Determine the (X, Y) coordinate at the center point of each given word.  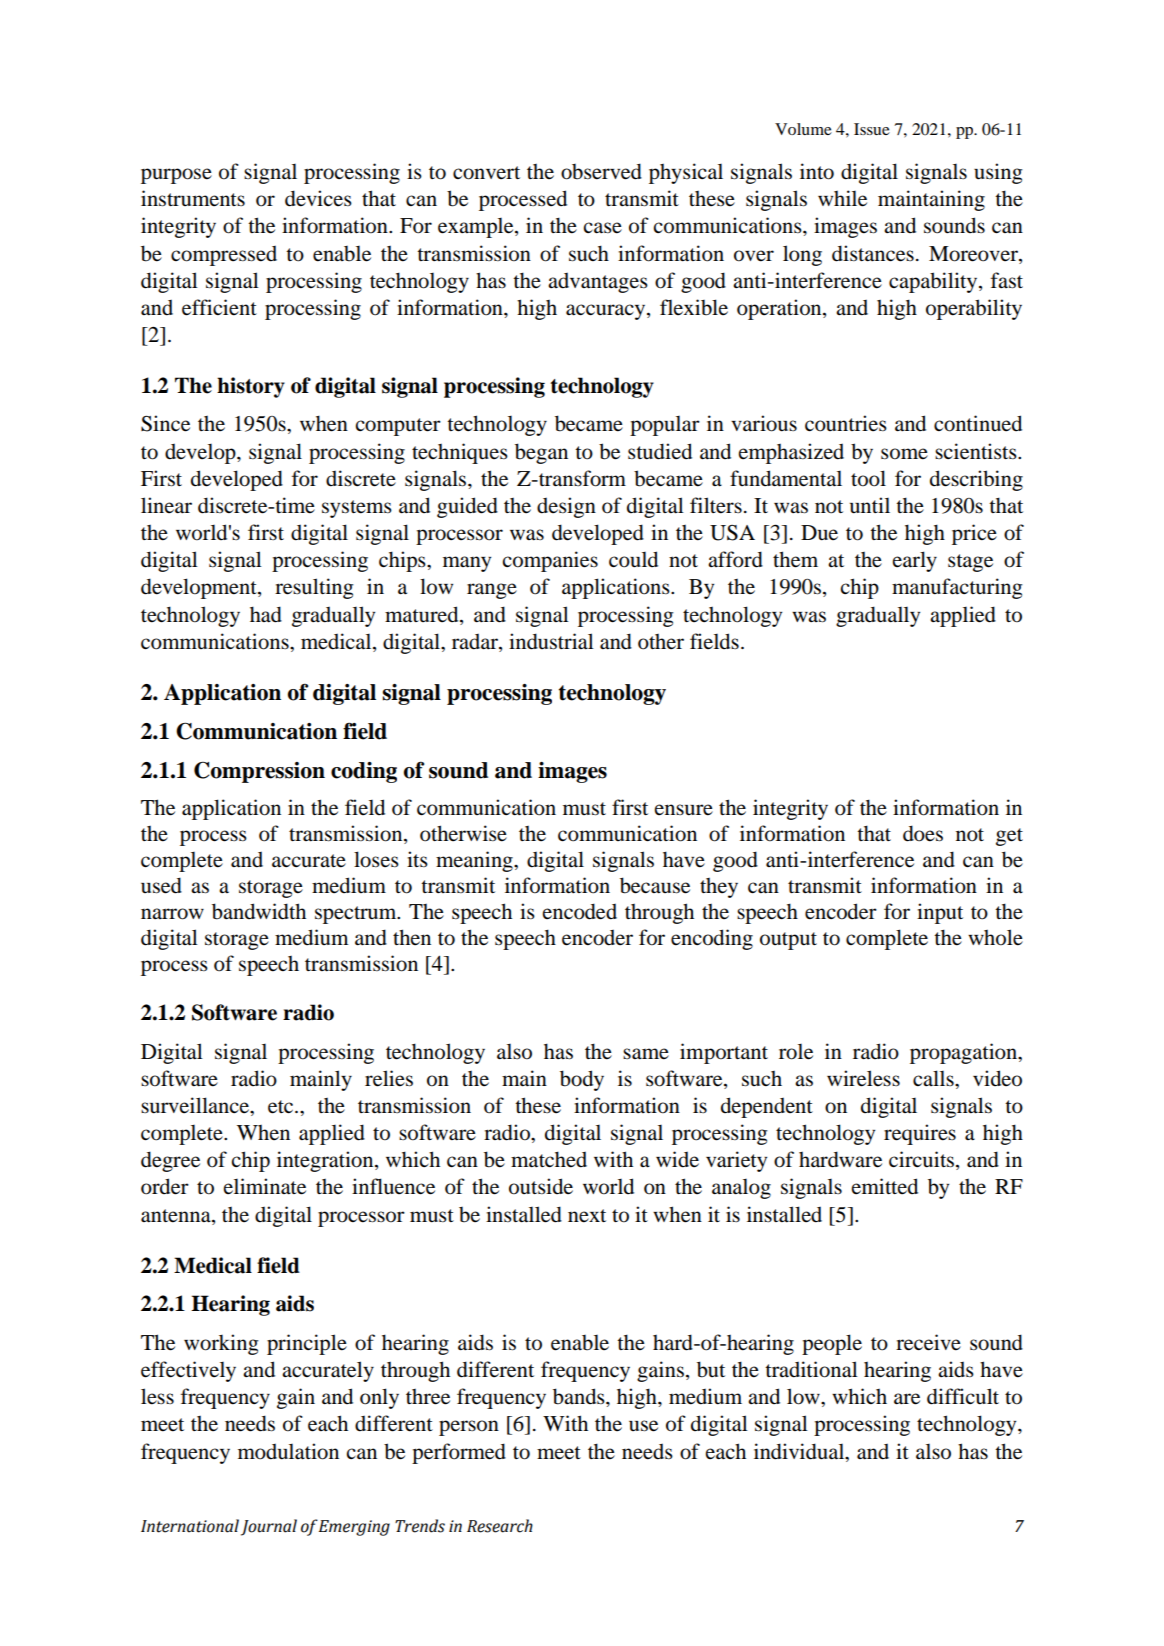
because (655, 885)
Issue (872, 129)
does (923, 833)
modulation (288, 1451)
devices (318, 198)
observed (601, 171)
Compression (259, 772)
